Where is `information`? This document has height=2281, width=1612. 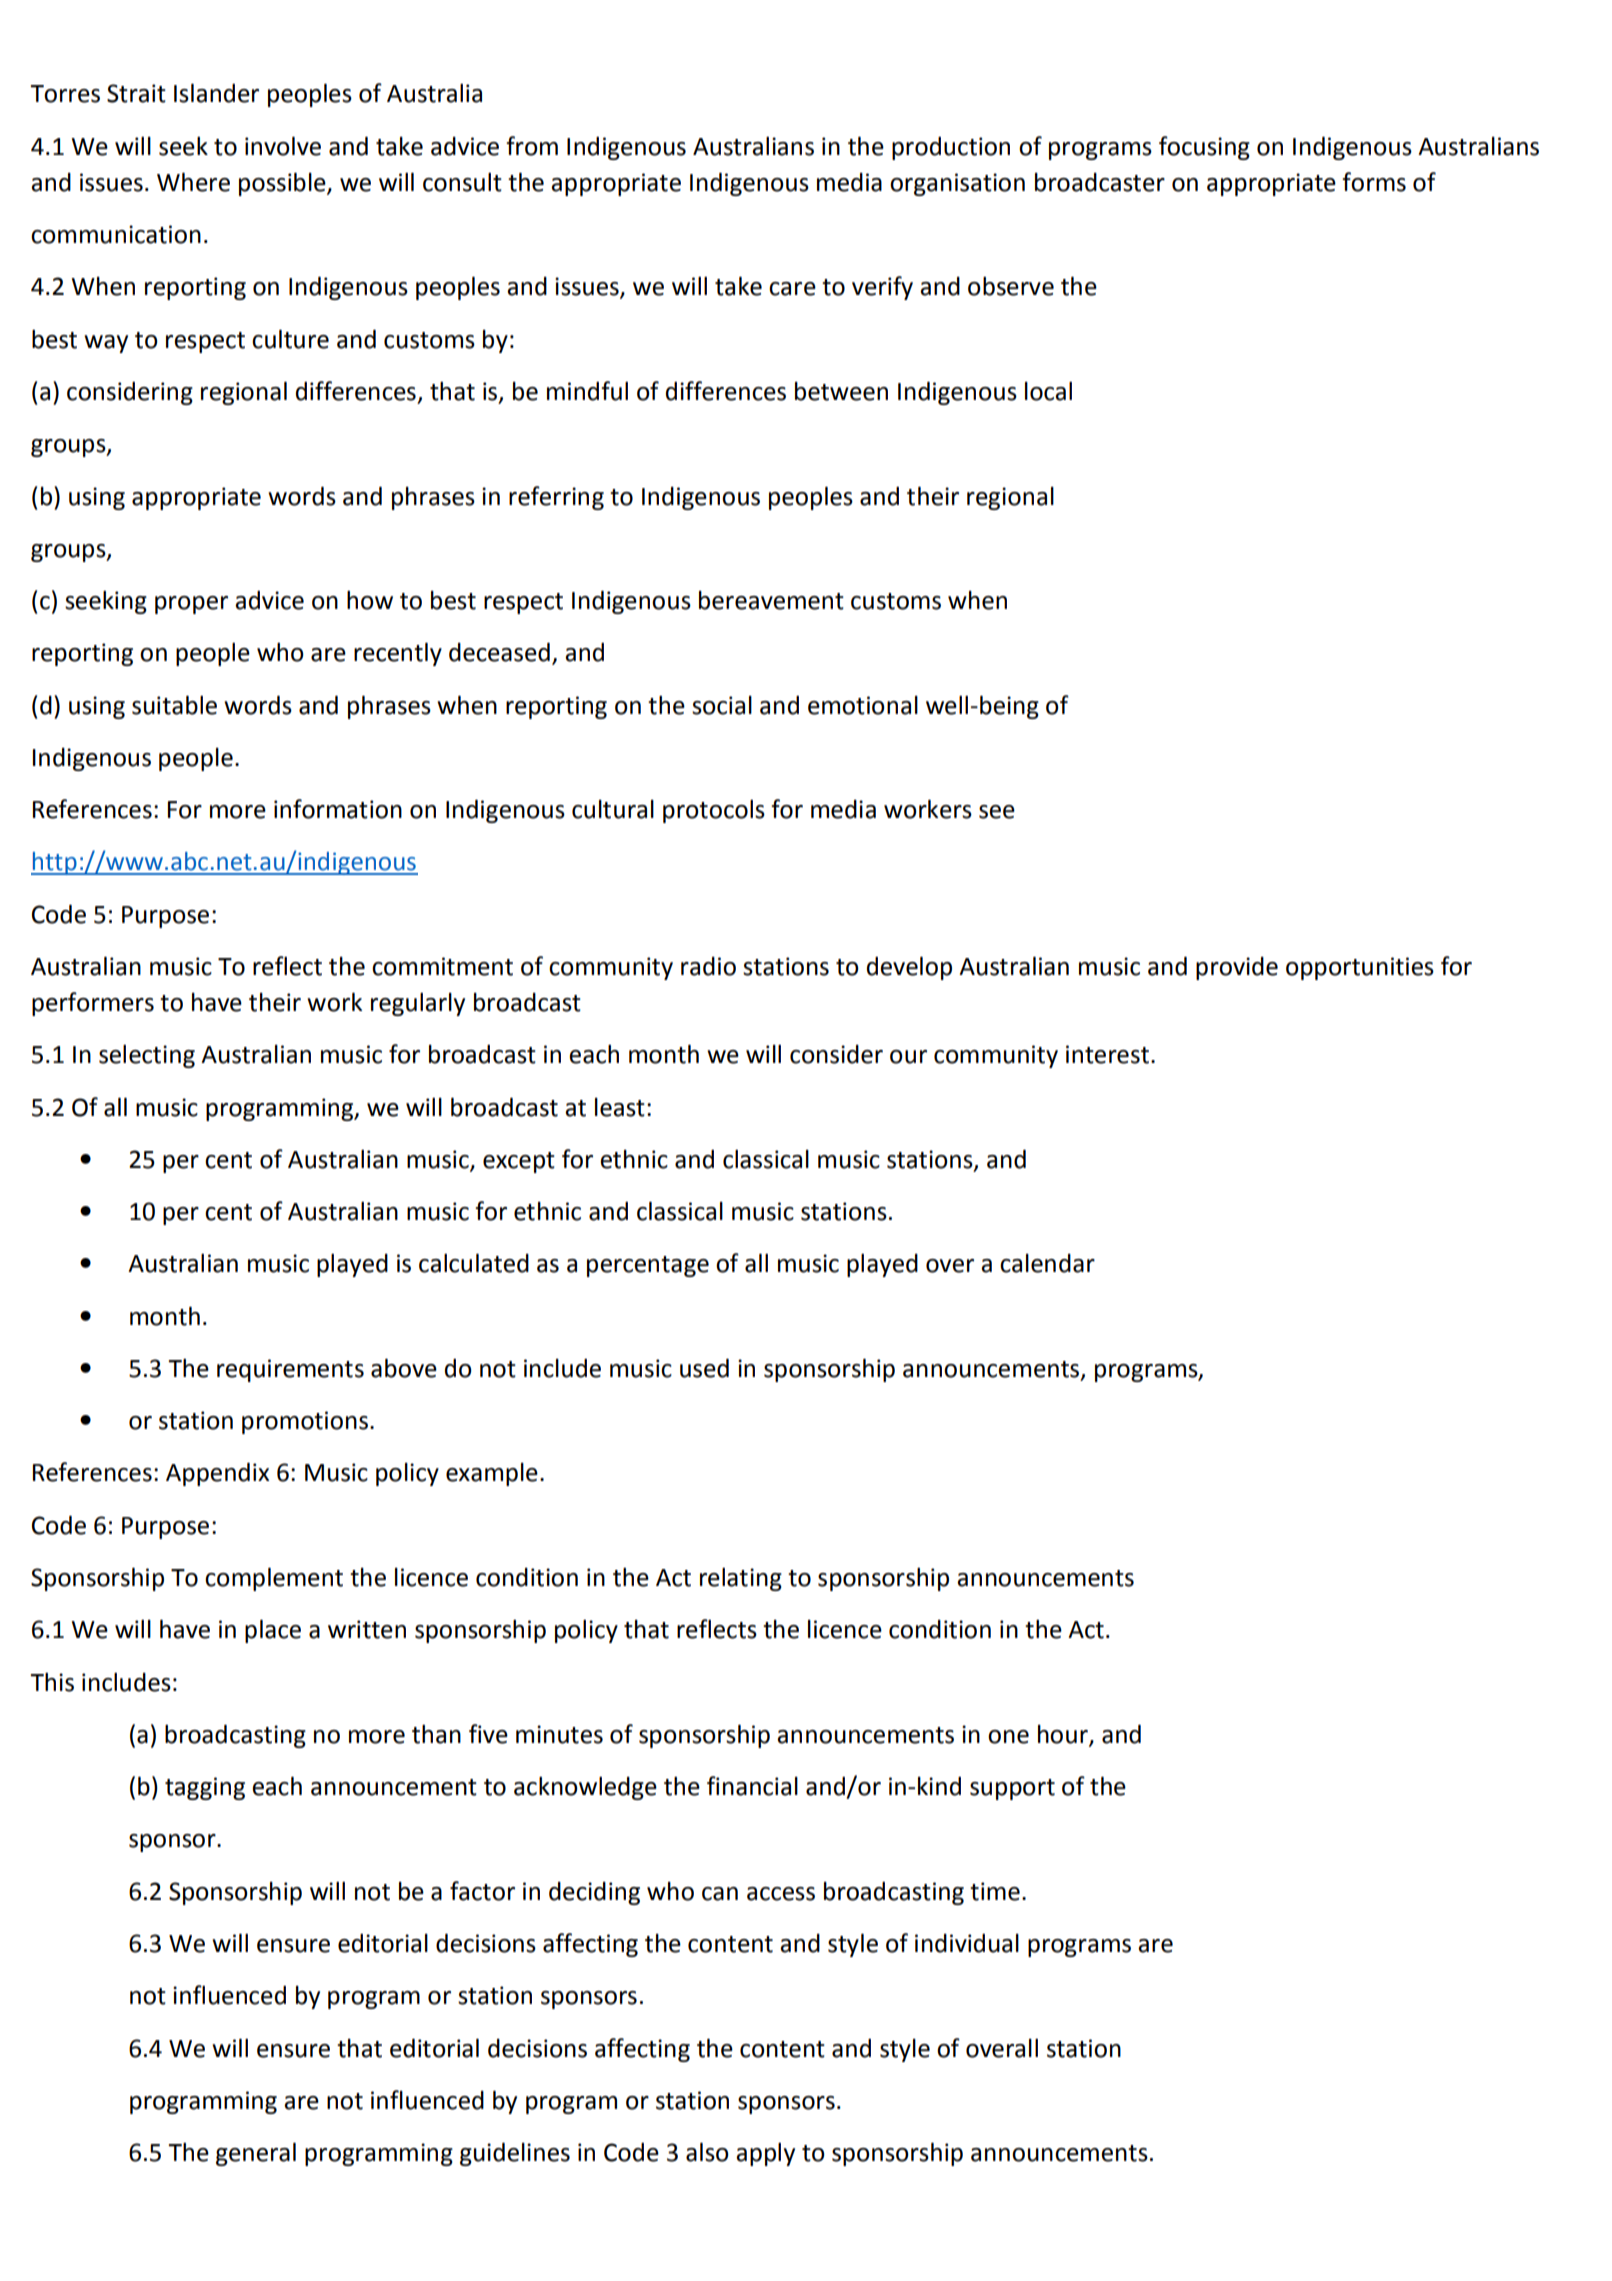
information is located at coordinates (338, 809).
